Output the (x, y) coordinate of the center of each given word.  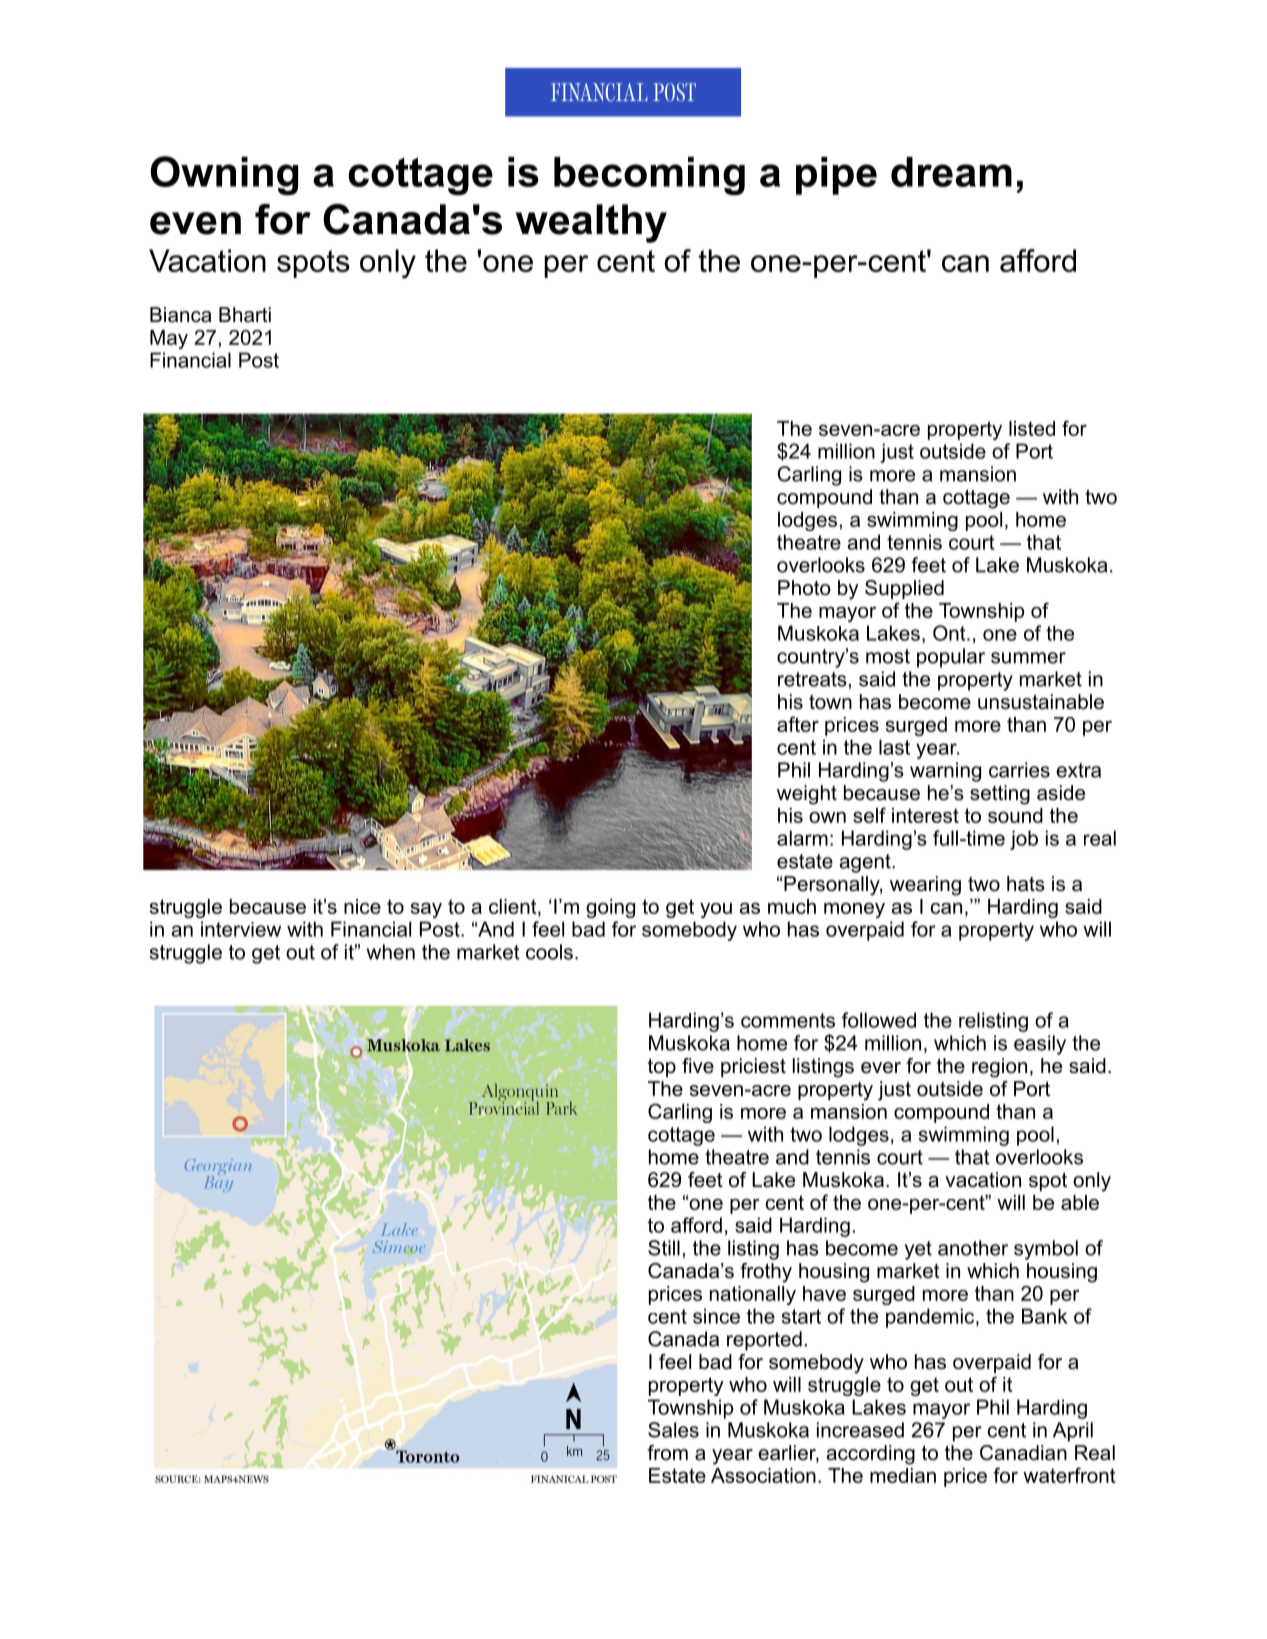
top (662, 1068)
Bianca (181, 315)
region (999, 1068)
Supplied (904, 589)
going (610, 908)
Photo (804, 588)
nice (362, 906)
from (667, 1453)
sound (1015, 815)
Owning (224, 175)
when (391, 952)
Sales (673, 1430)
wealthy (591, 223)
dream (951, 172)
